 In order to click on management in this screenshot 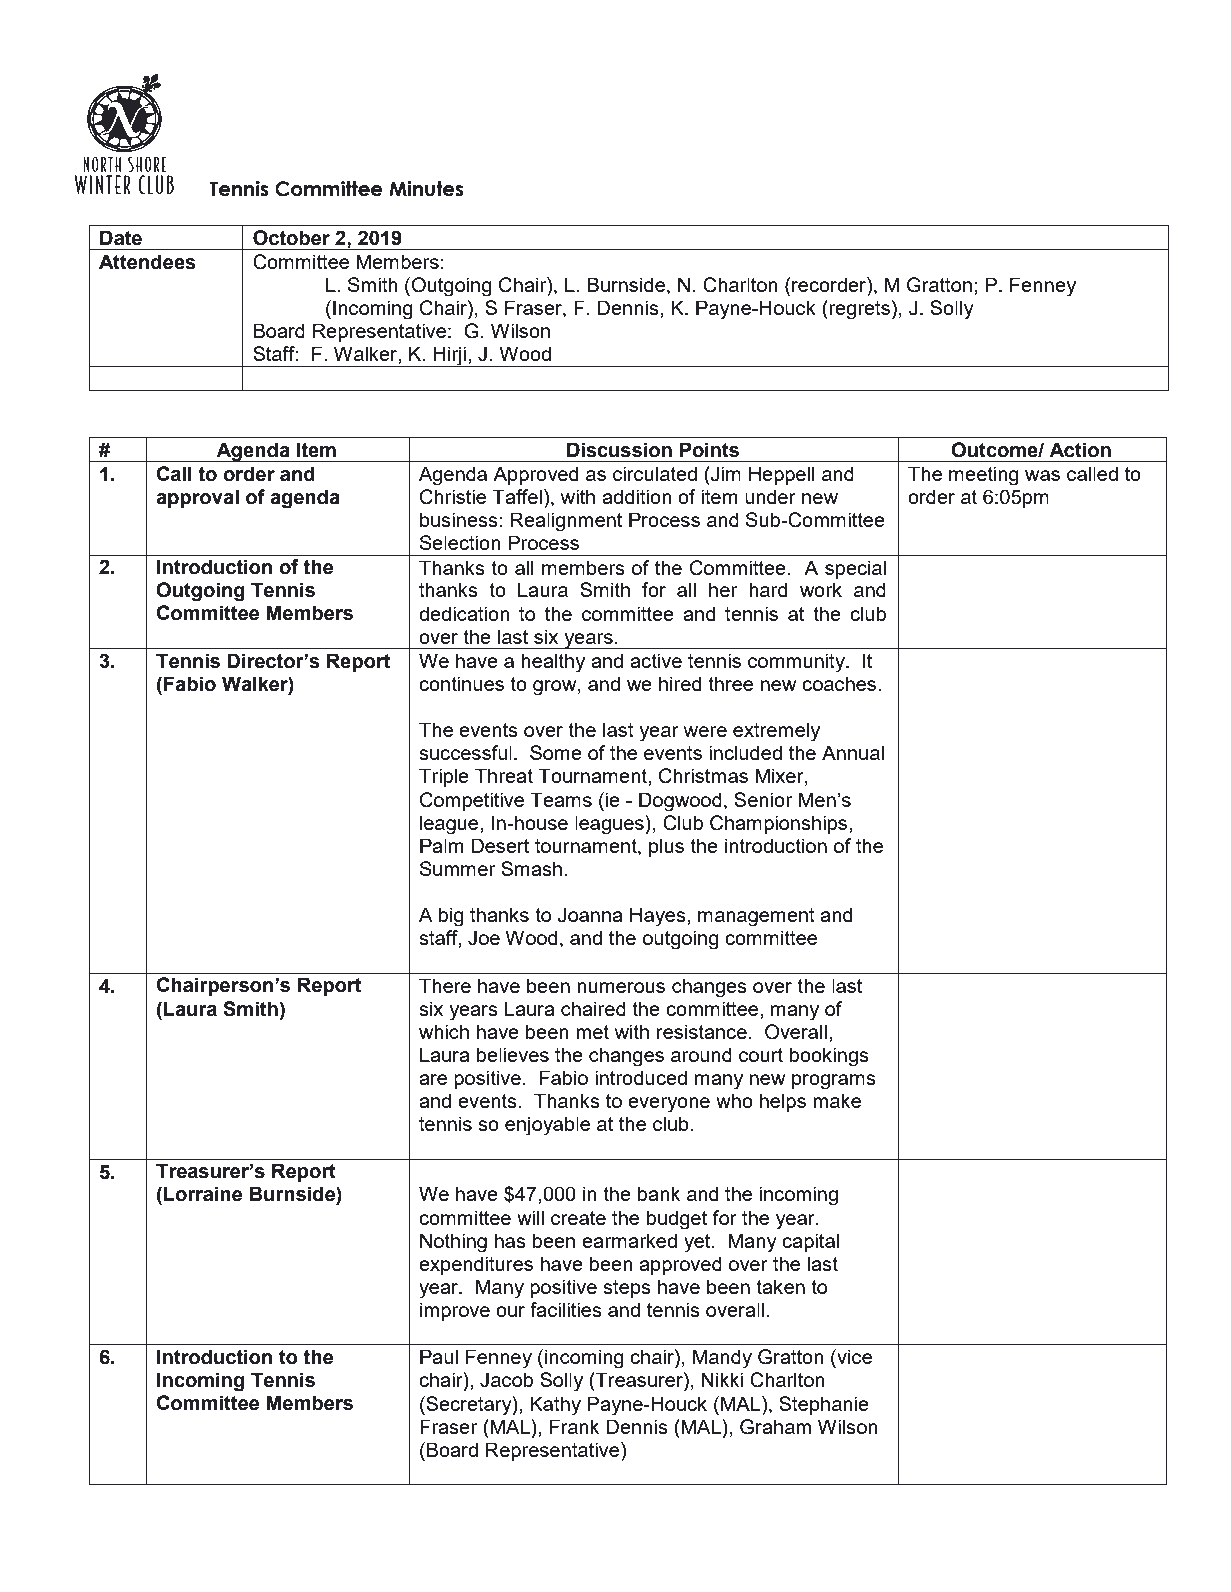, I will do `click(756, 917)`.
